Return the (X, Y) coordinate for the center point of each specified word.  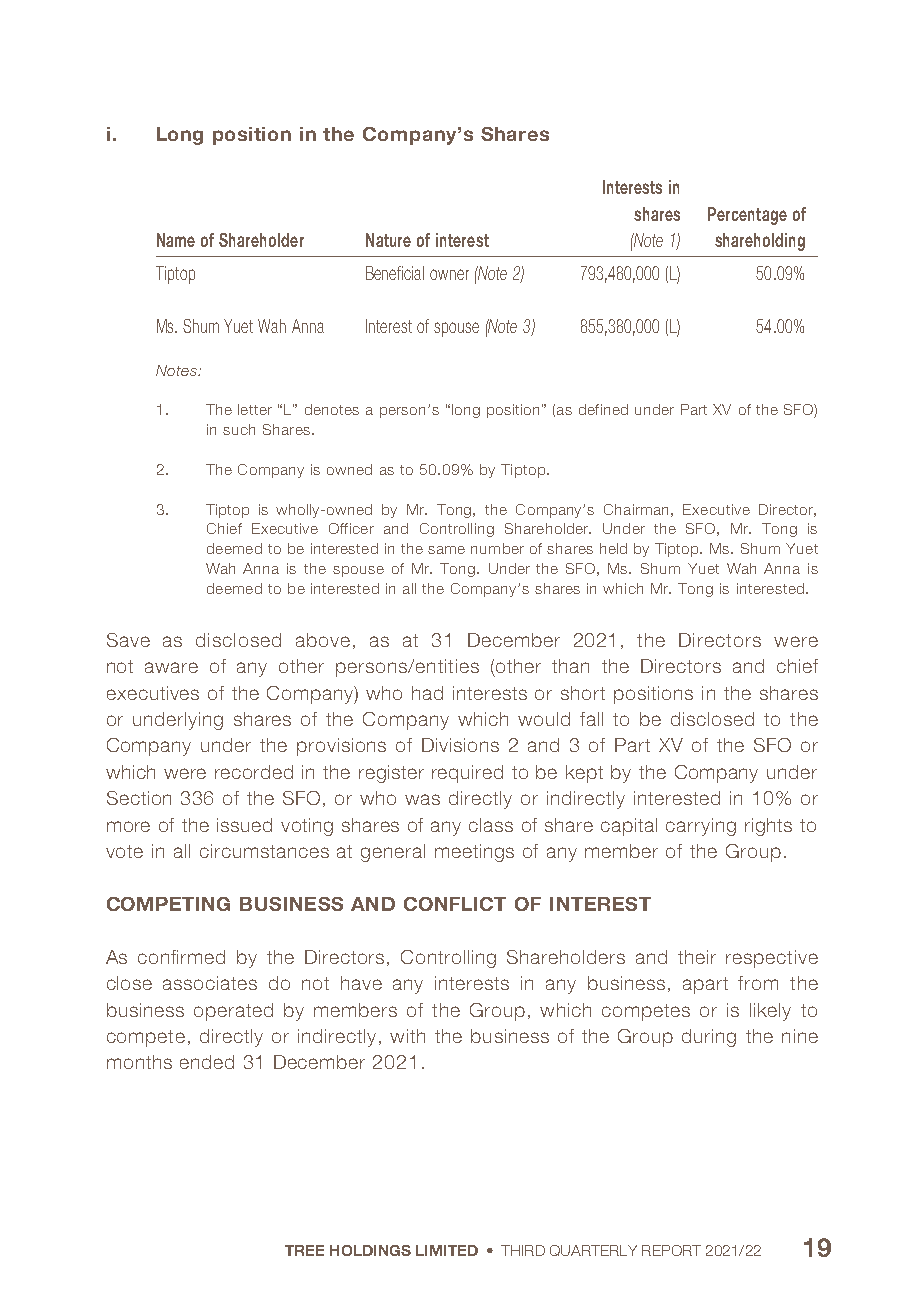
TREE (304, 1250)
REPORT (671, 1250)
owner (449, 274)
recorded (254, 772)
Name (176, 240)
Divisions (460, 745)
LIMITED (447, 1250)
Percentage (747, 216)
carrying (701, 827)
